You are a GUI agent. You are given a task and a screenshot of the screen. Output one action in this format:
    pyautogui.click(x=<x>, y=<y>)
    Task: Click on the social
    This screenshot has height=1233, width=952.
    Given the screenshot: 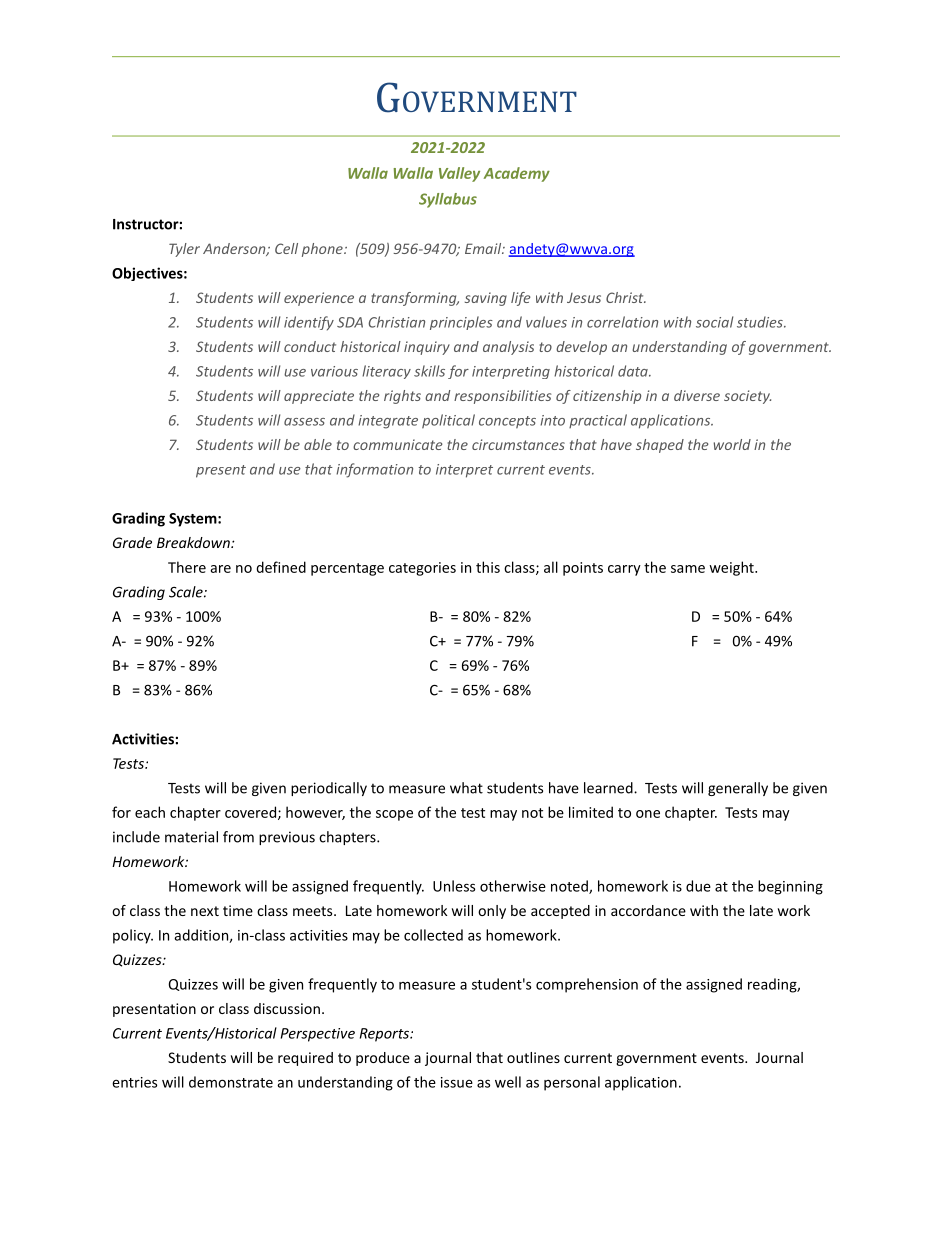 What is the action you would take?
    pyautogui.click(x=714, y=322)
